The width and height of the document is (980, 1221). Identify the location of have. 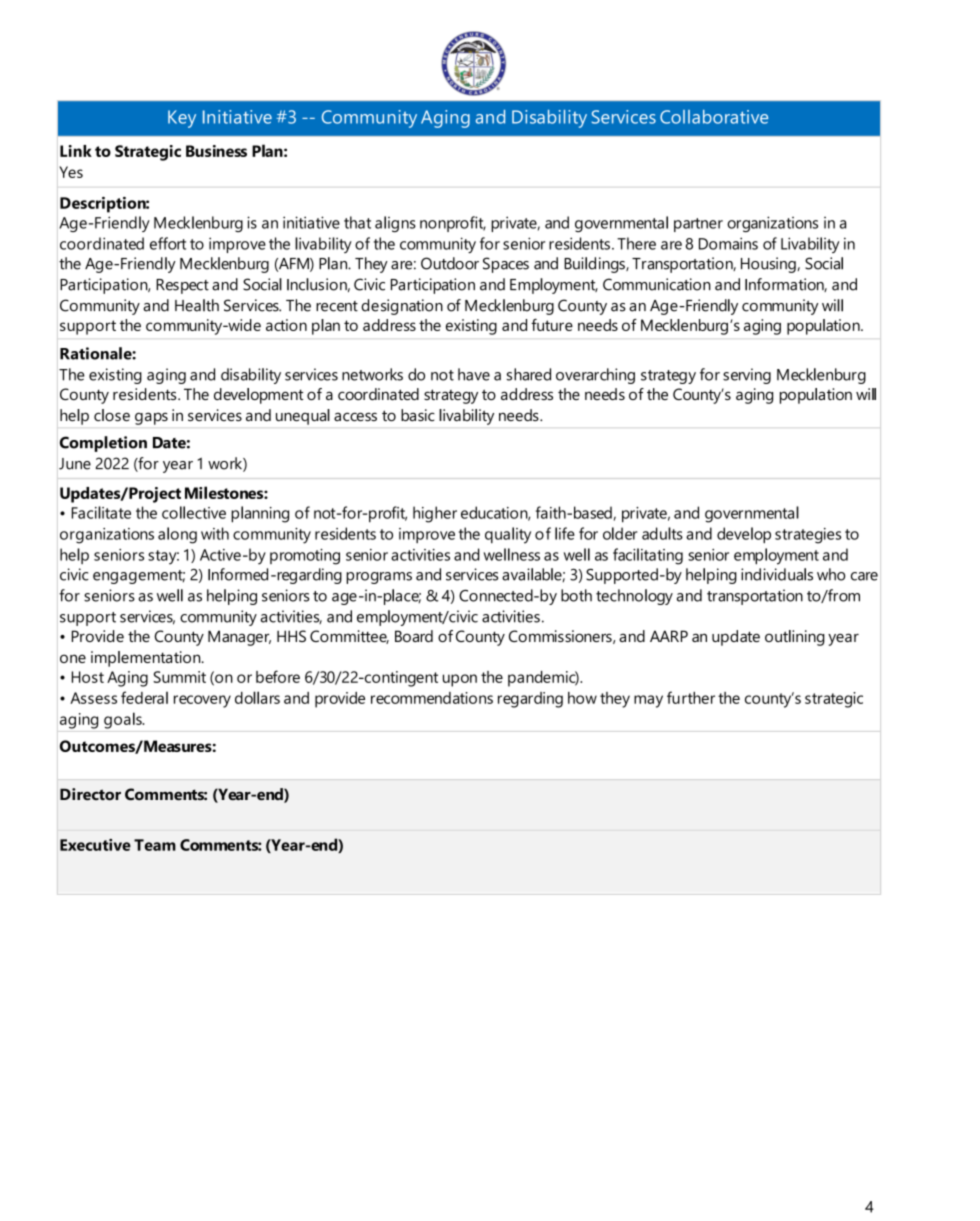
(474, 374).
